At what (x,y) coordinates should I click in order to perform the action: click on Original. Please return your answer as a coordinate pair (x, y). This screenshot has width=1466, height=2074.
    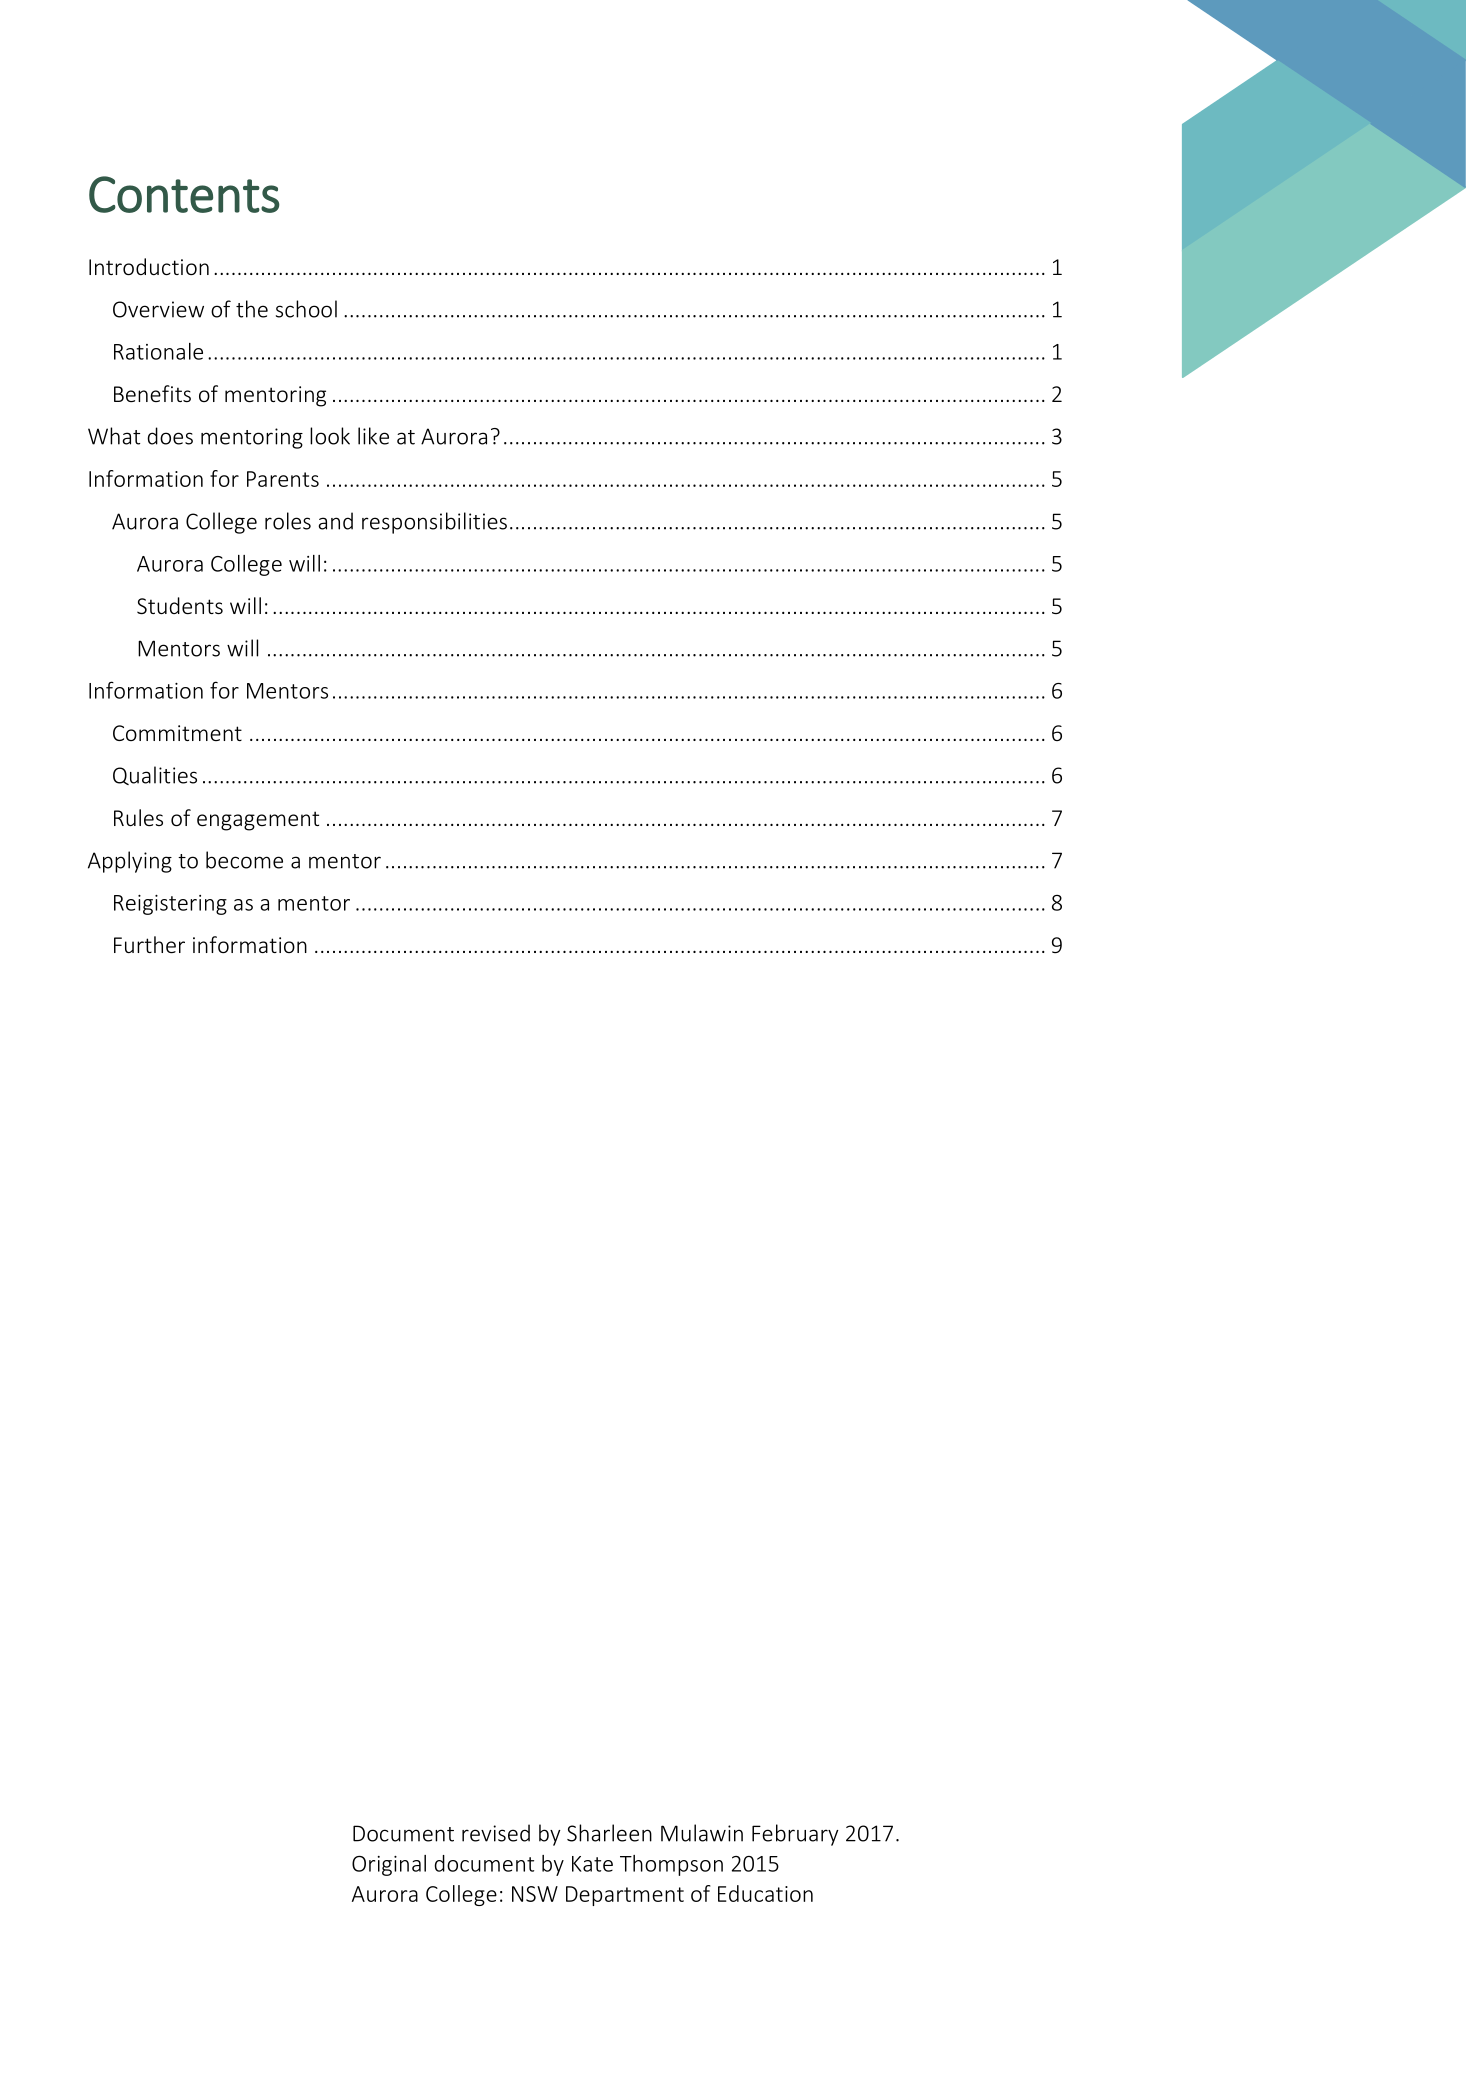
    Looking at the image, I should click on (389, 1865).
